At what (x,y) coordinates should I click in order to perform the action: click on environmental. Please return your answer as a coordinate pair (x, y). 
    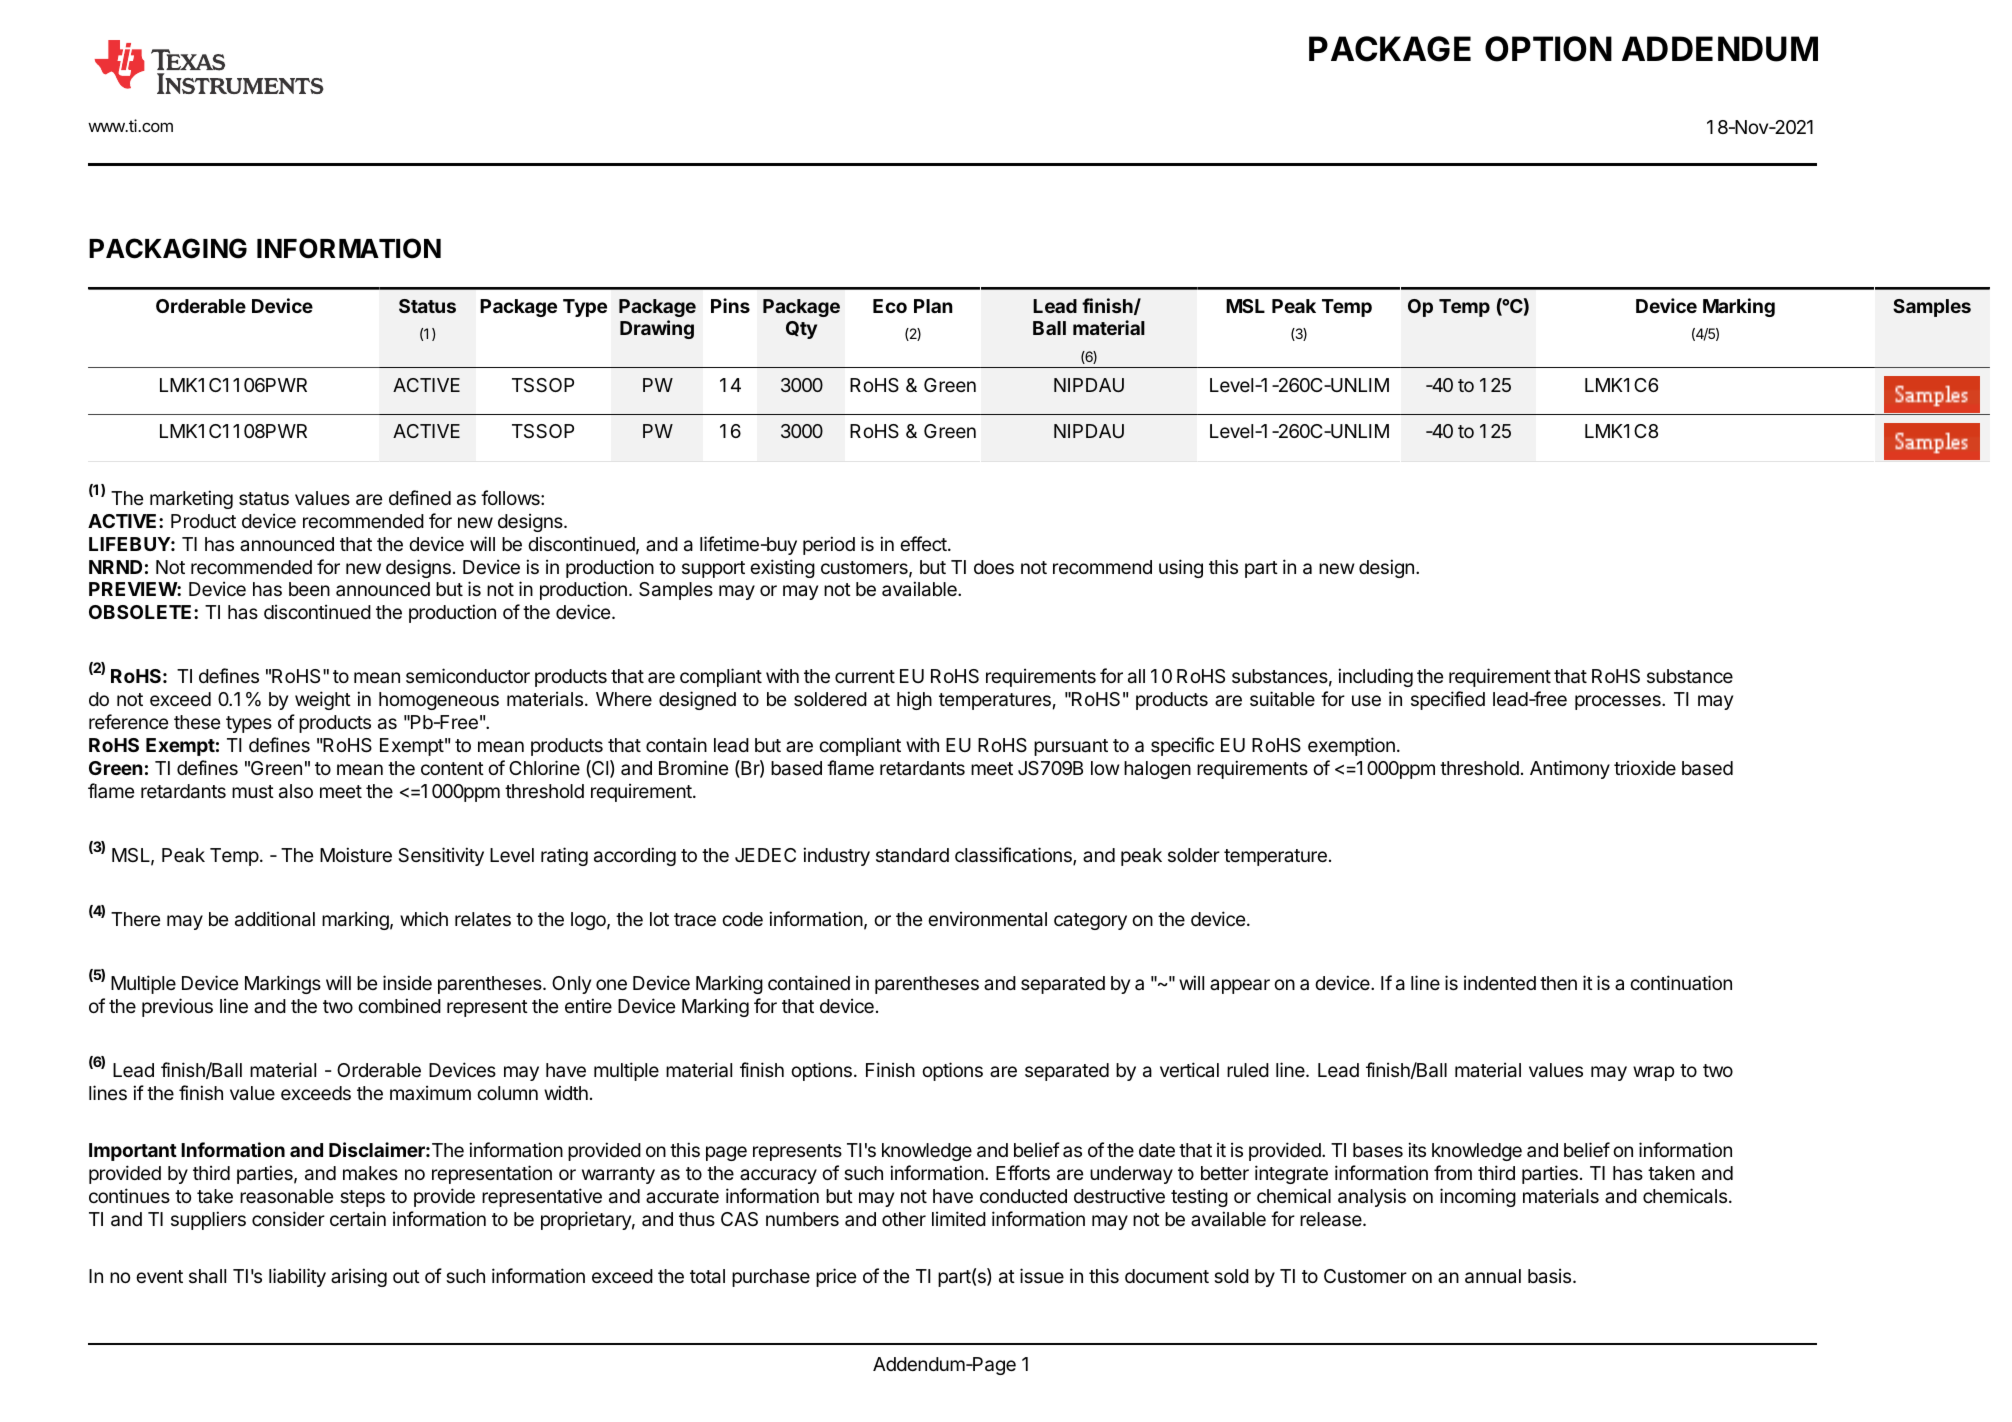
    Looking at the image, I should click on (987, 919).
